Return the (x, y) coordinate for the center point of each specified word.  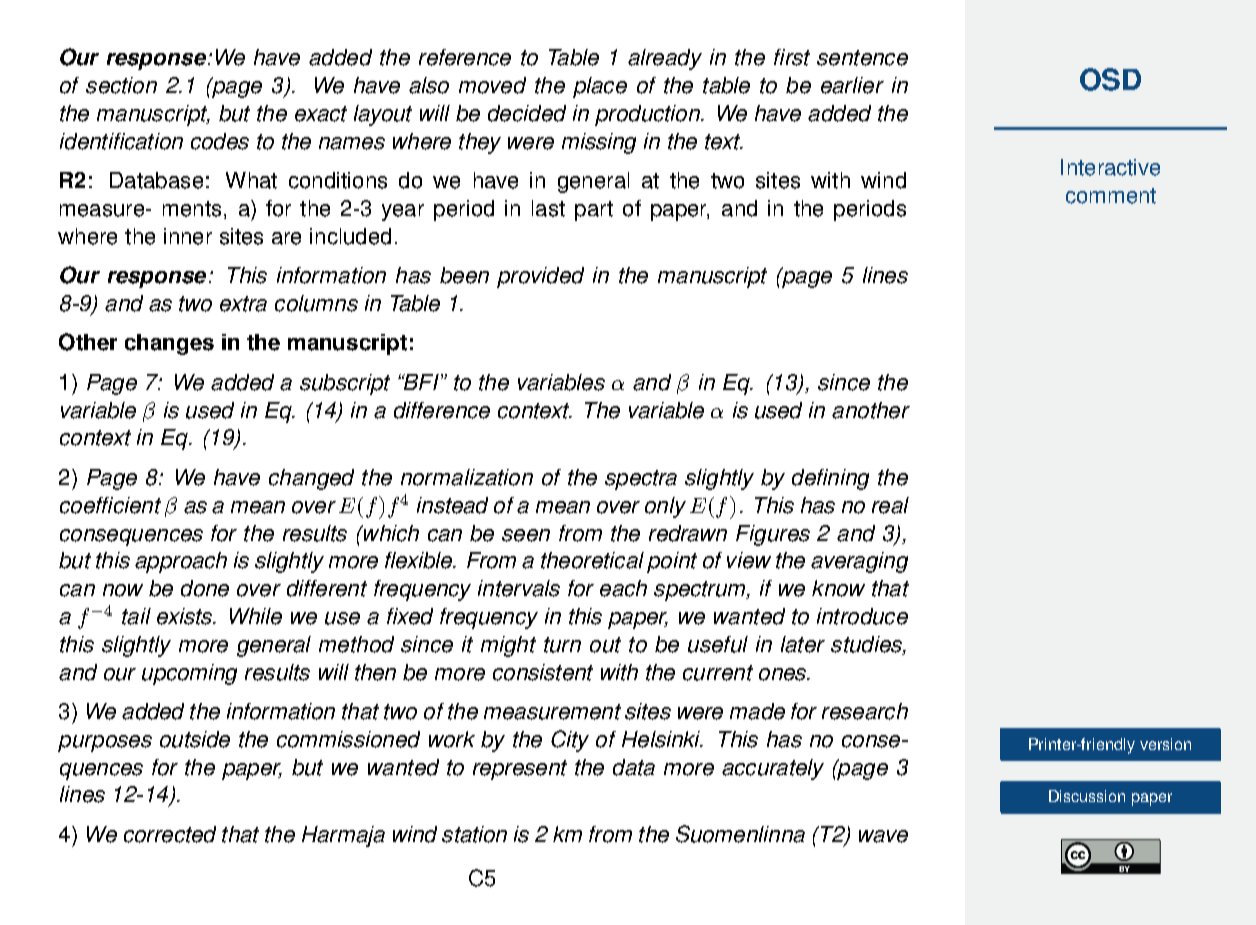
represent (520, 770)
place (600, 87)
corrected (170, 834)
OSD (1110, 79)
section (121, 85)
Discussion (1087, 796)
